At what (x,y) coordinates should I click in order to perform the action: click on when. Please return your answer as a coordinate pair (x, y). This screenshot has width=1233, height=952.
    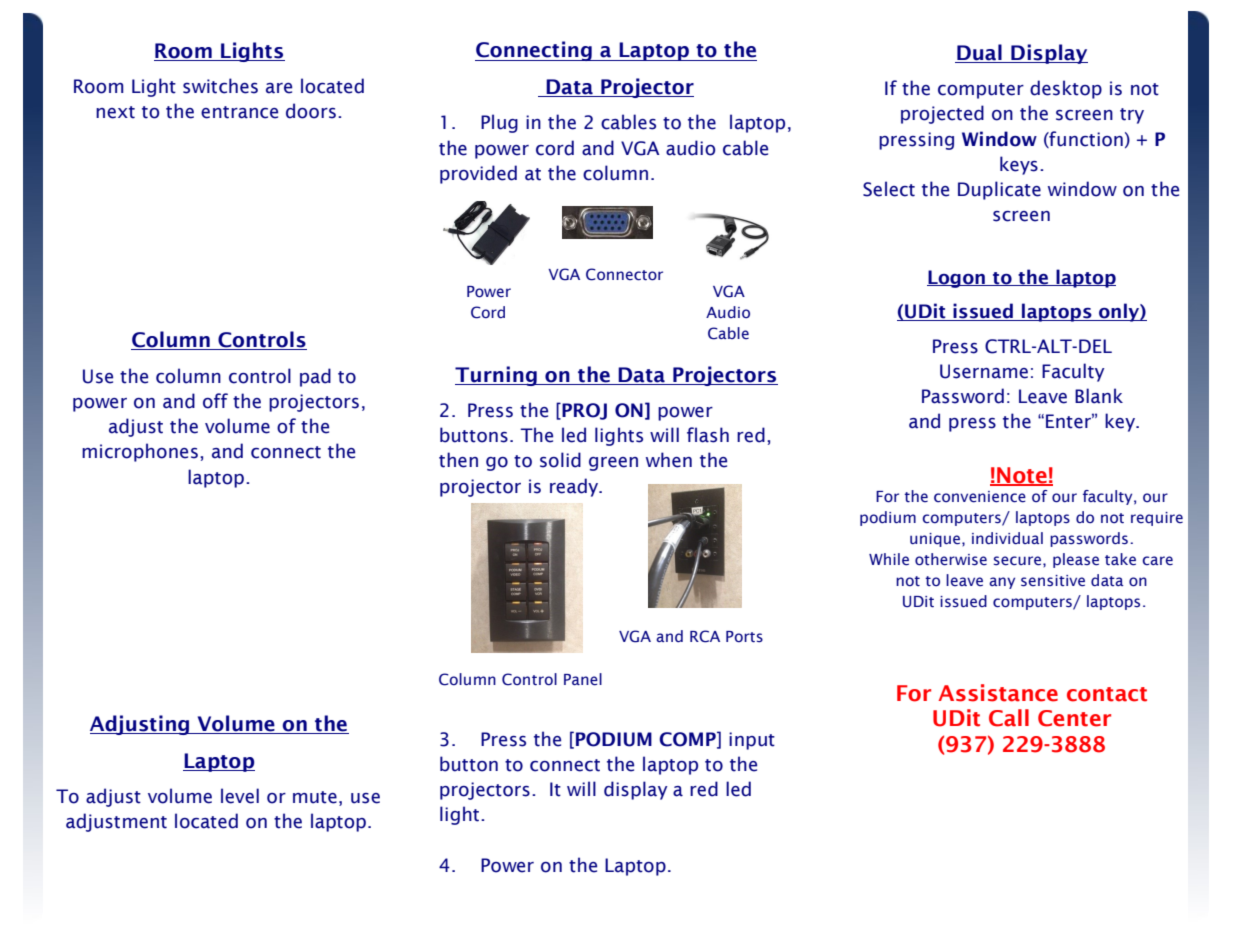
    Looking at the image, I should click on (669, 460).
